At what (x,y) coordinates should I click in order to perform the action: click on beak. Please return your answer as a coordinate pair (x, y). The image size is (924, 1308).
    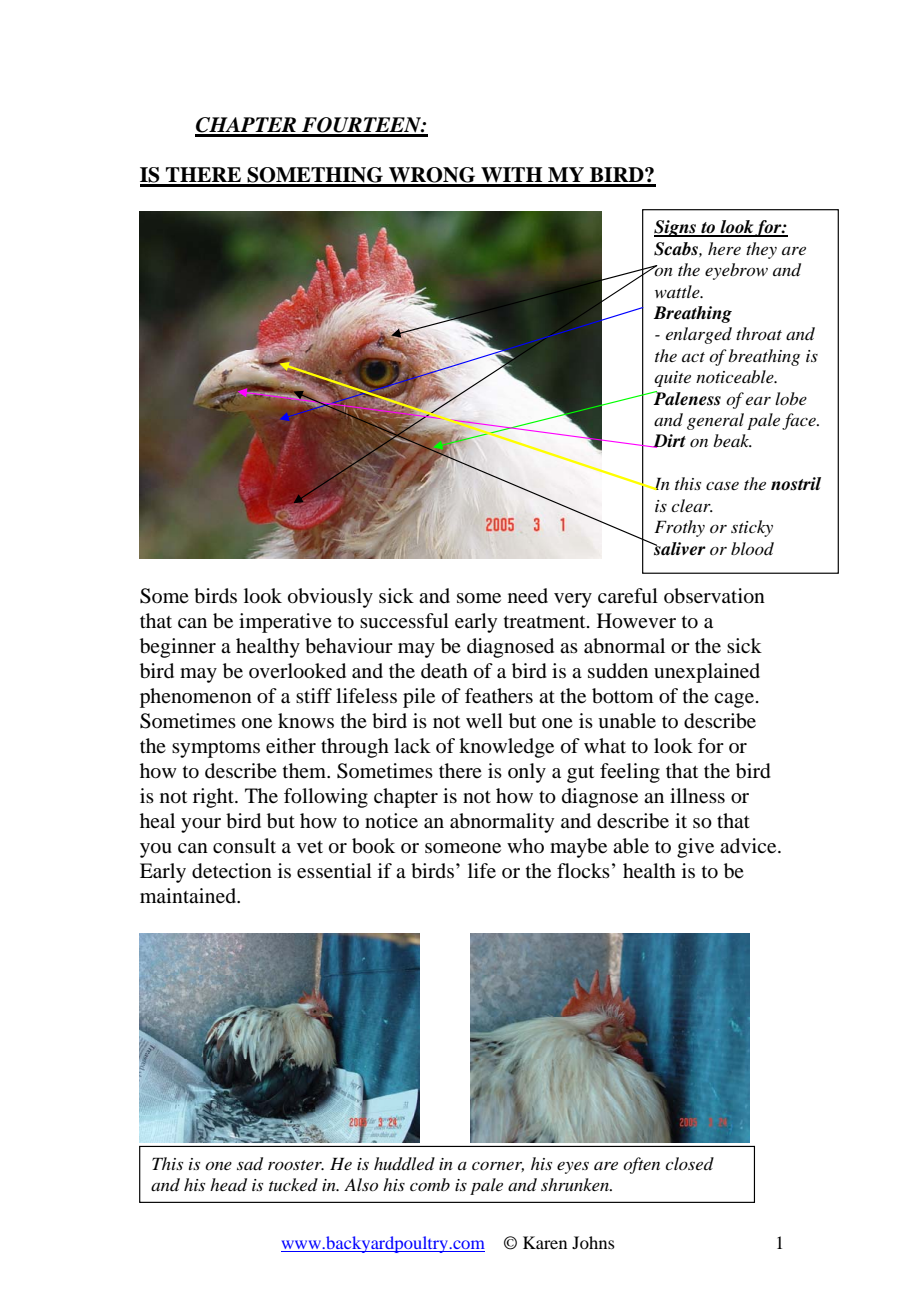
    Looking at the image, I should click on (732, 440).
